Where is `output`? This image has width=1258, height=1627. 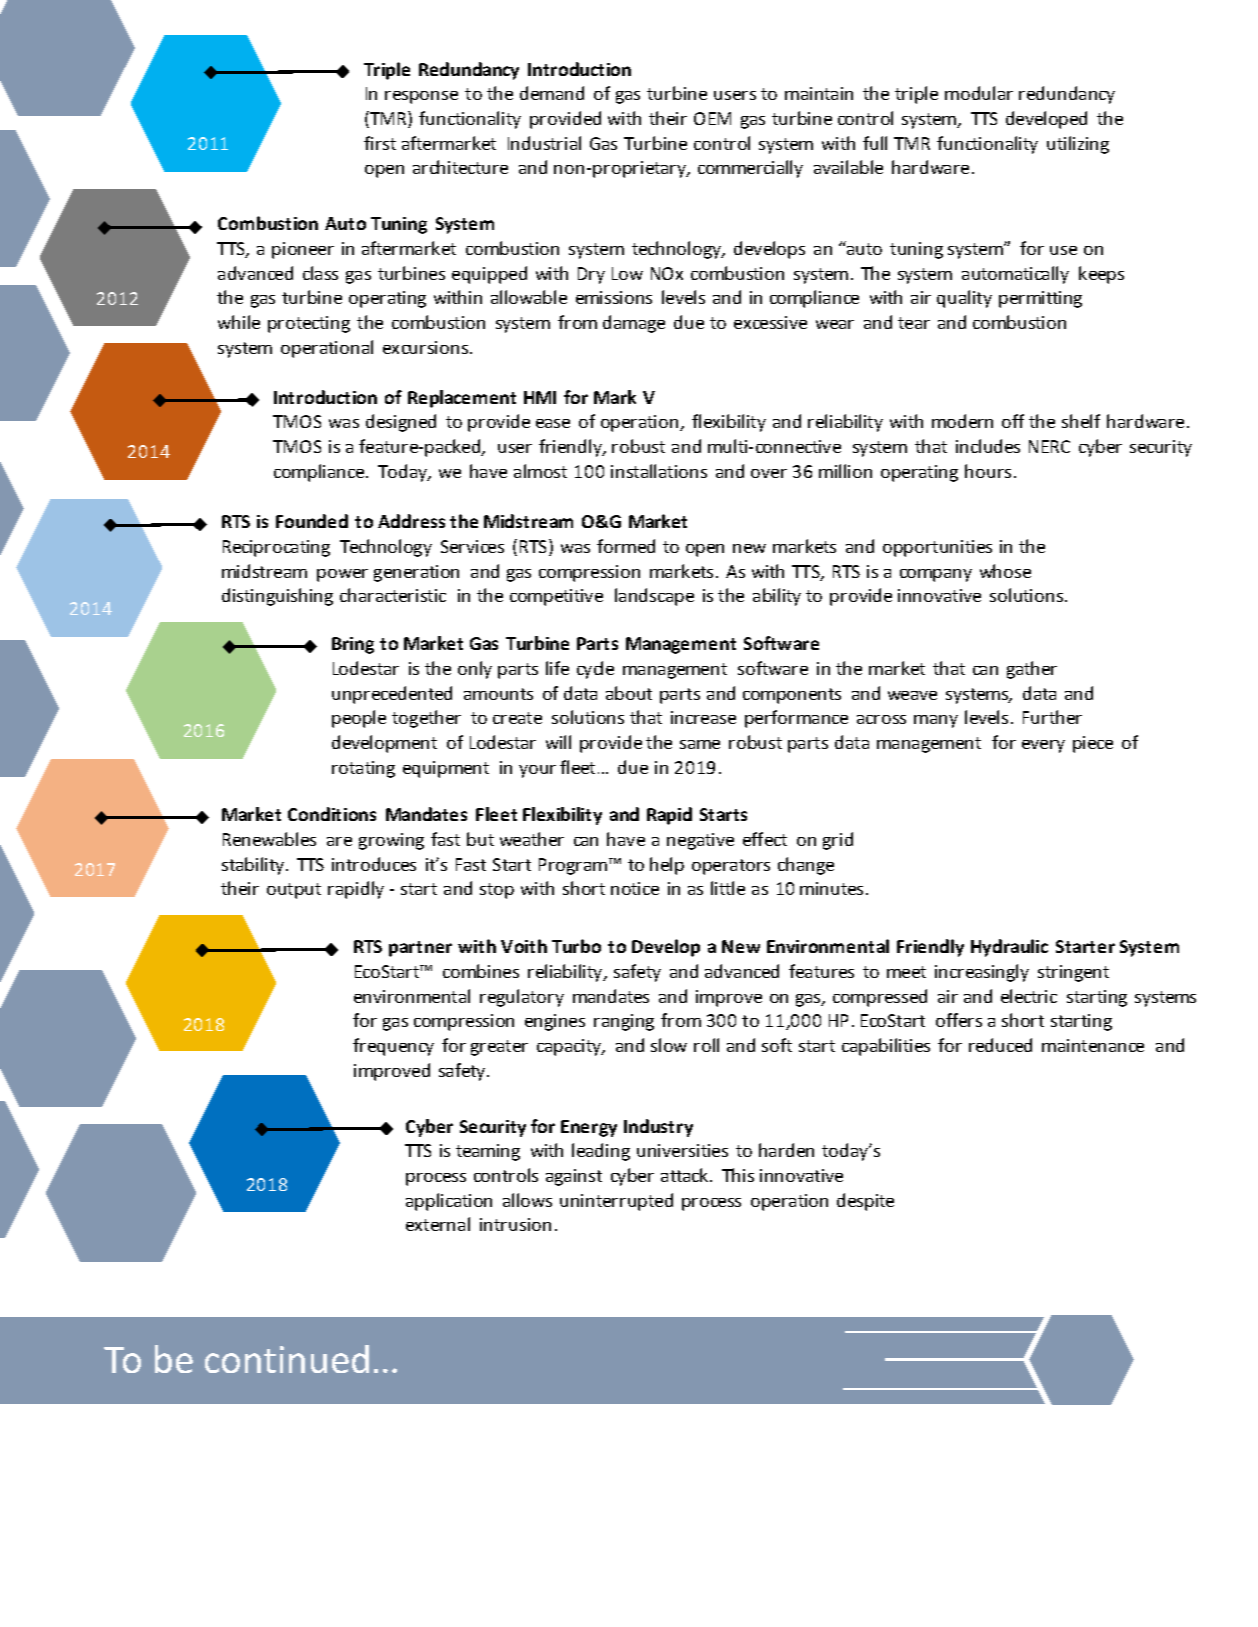
output is located at coordinates (294, 891).
